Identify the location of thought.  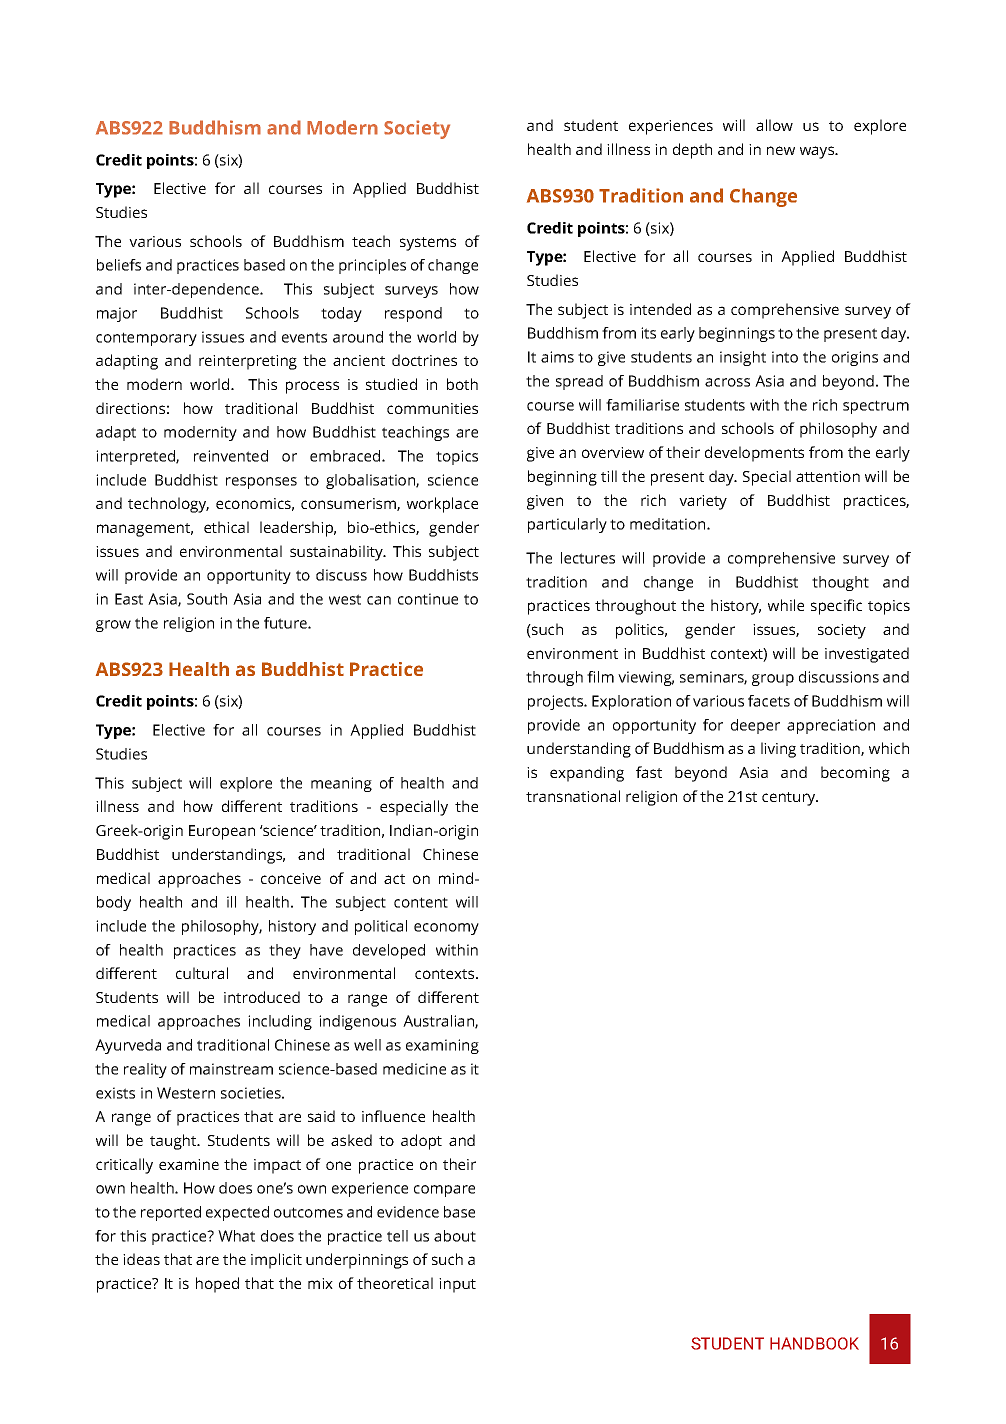
(840, 583).
